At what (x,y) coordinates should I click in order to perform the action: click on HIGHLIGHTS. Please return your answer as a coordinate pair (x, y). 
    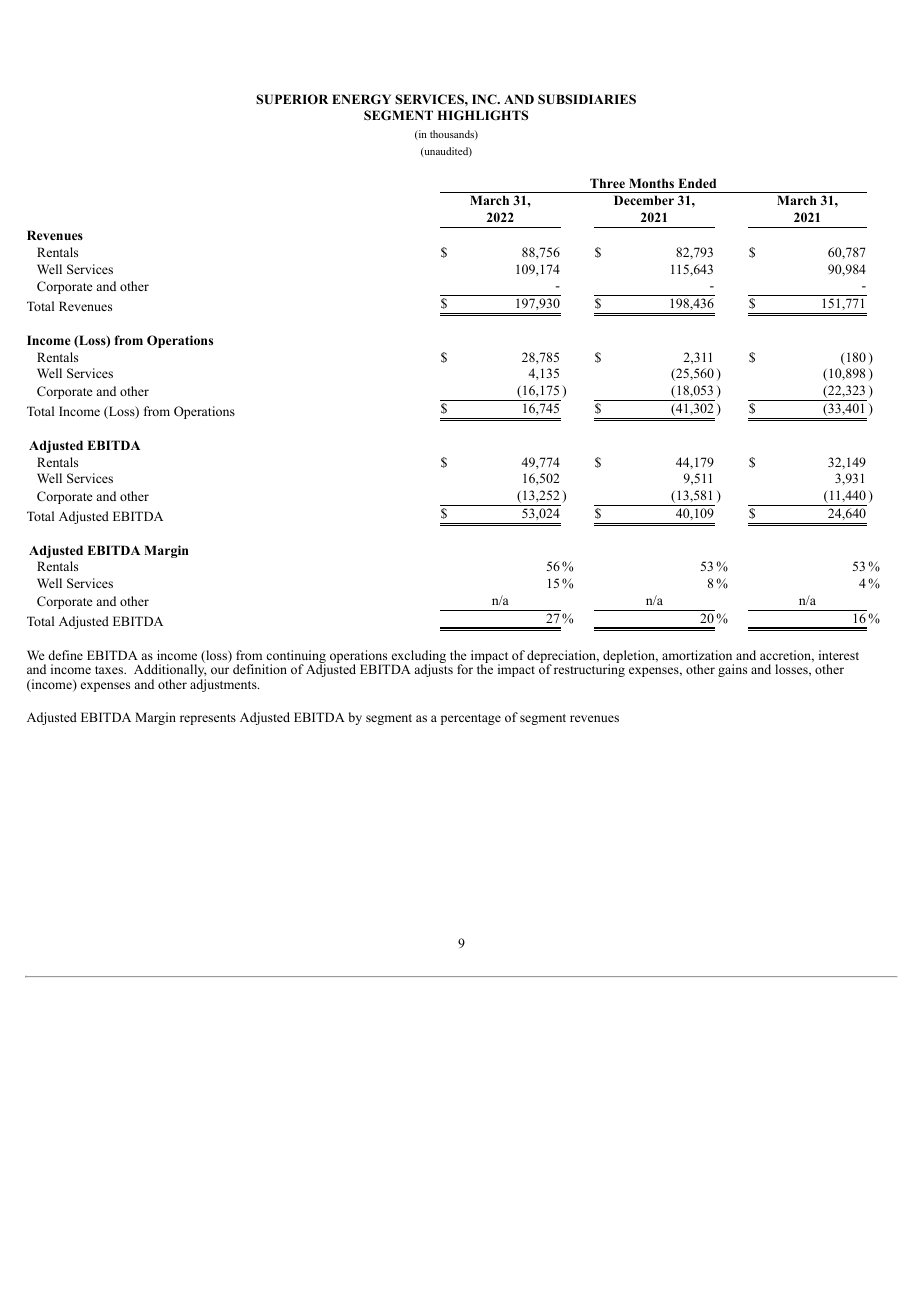
    Looking at the image, I should click on (482, 115).
